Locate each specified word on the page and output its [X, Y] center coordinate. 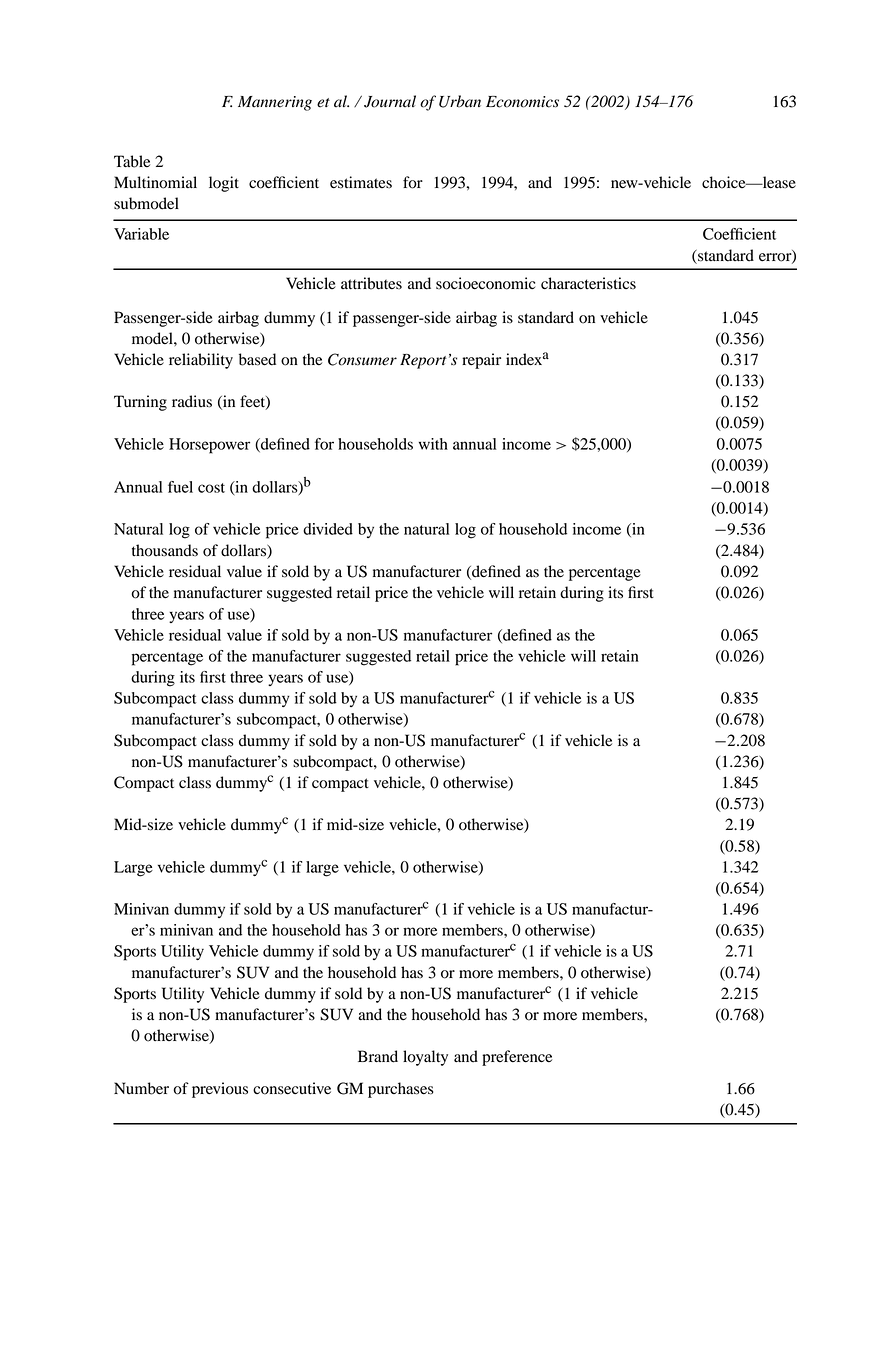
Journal [390, 101]
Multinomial [155, 182]
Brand [378, 1056]
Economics [522, 102]
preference [517, 1058]
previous [220, 1090]
